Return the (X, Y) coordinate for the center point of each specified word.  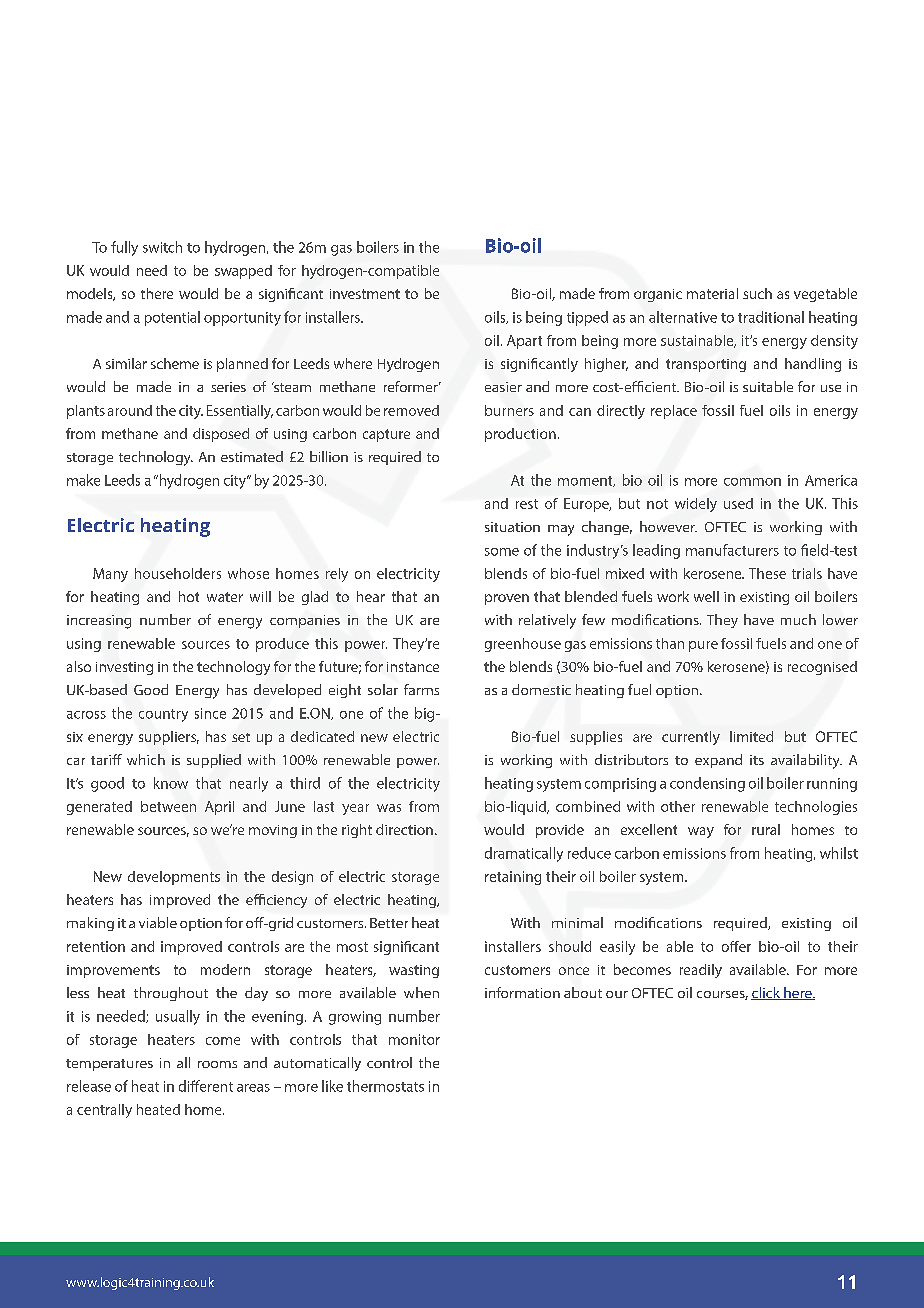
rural (766, 829)
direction (404, 829)
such (757, 293)
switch (162, 247)
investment (365, 294)
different (206, 1086)
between (168, 806)
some (502, 552)
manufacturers (732, 550)
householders (178, 573)
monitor (414, 1039)
